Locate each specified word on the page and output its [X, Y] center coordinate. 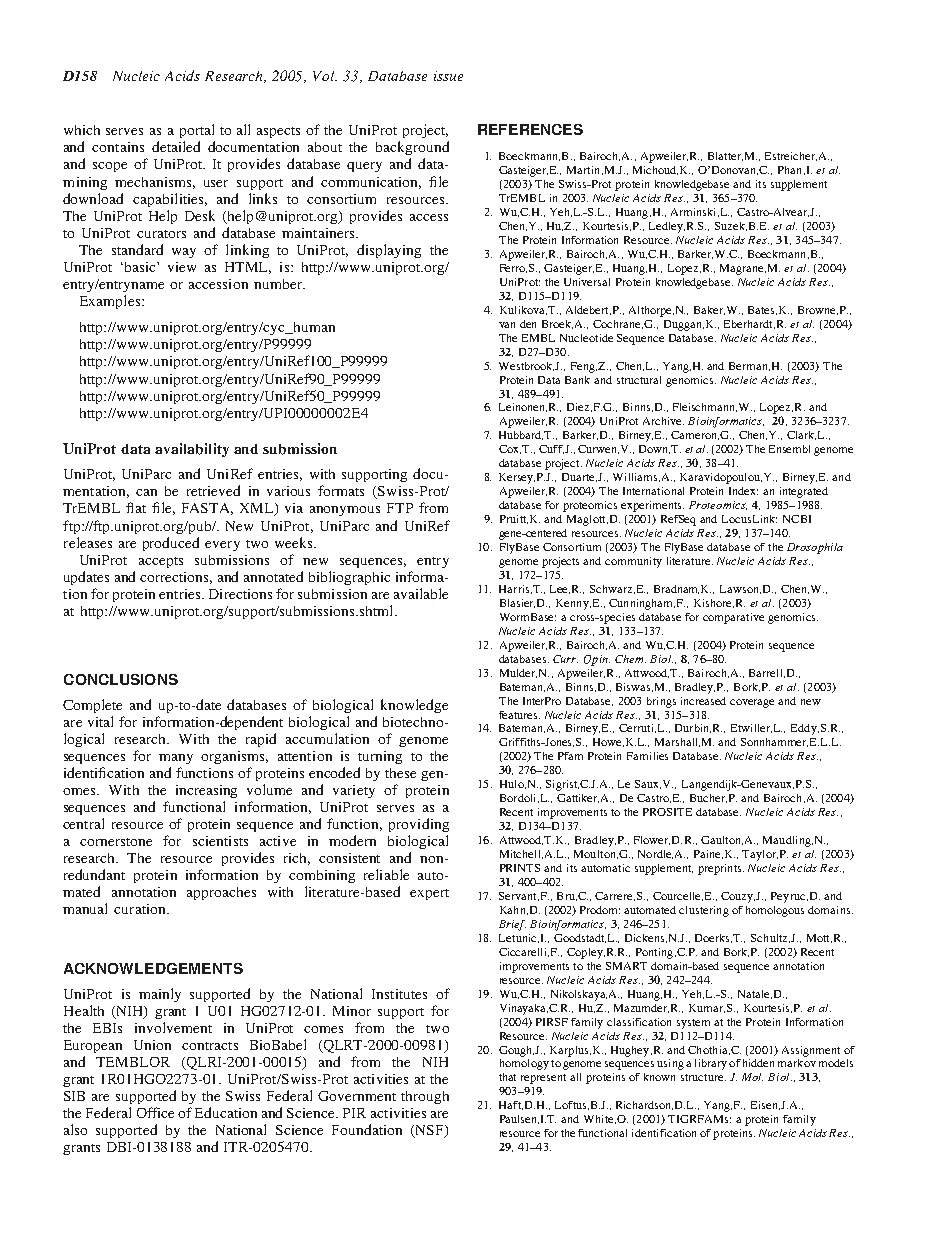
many [176, 759]
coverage [752, 703]
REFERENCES [530, 129]
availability [192, 450]
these [400, 773]
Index [743, 491]
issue [448, 76]
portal [197, 131]
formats [341, 490]
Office [155, 1112]
